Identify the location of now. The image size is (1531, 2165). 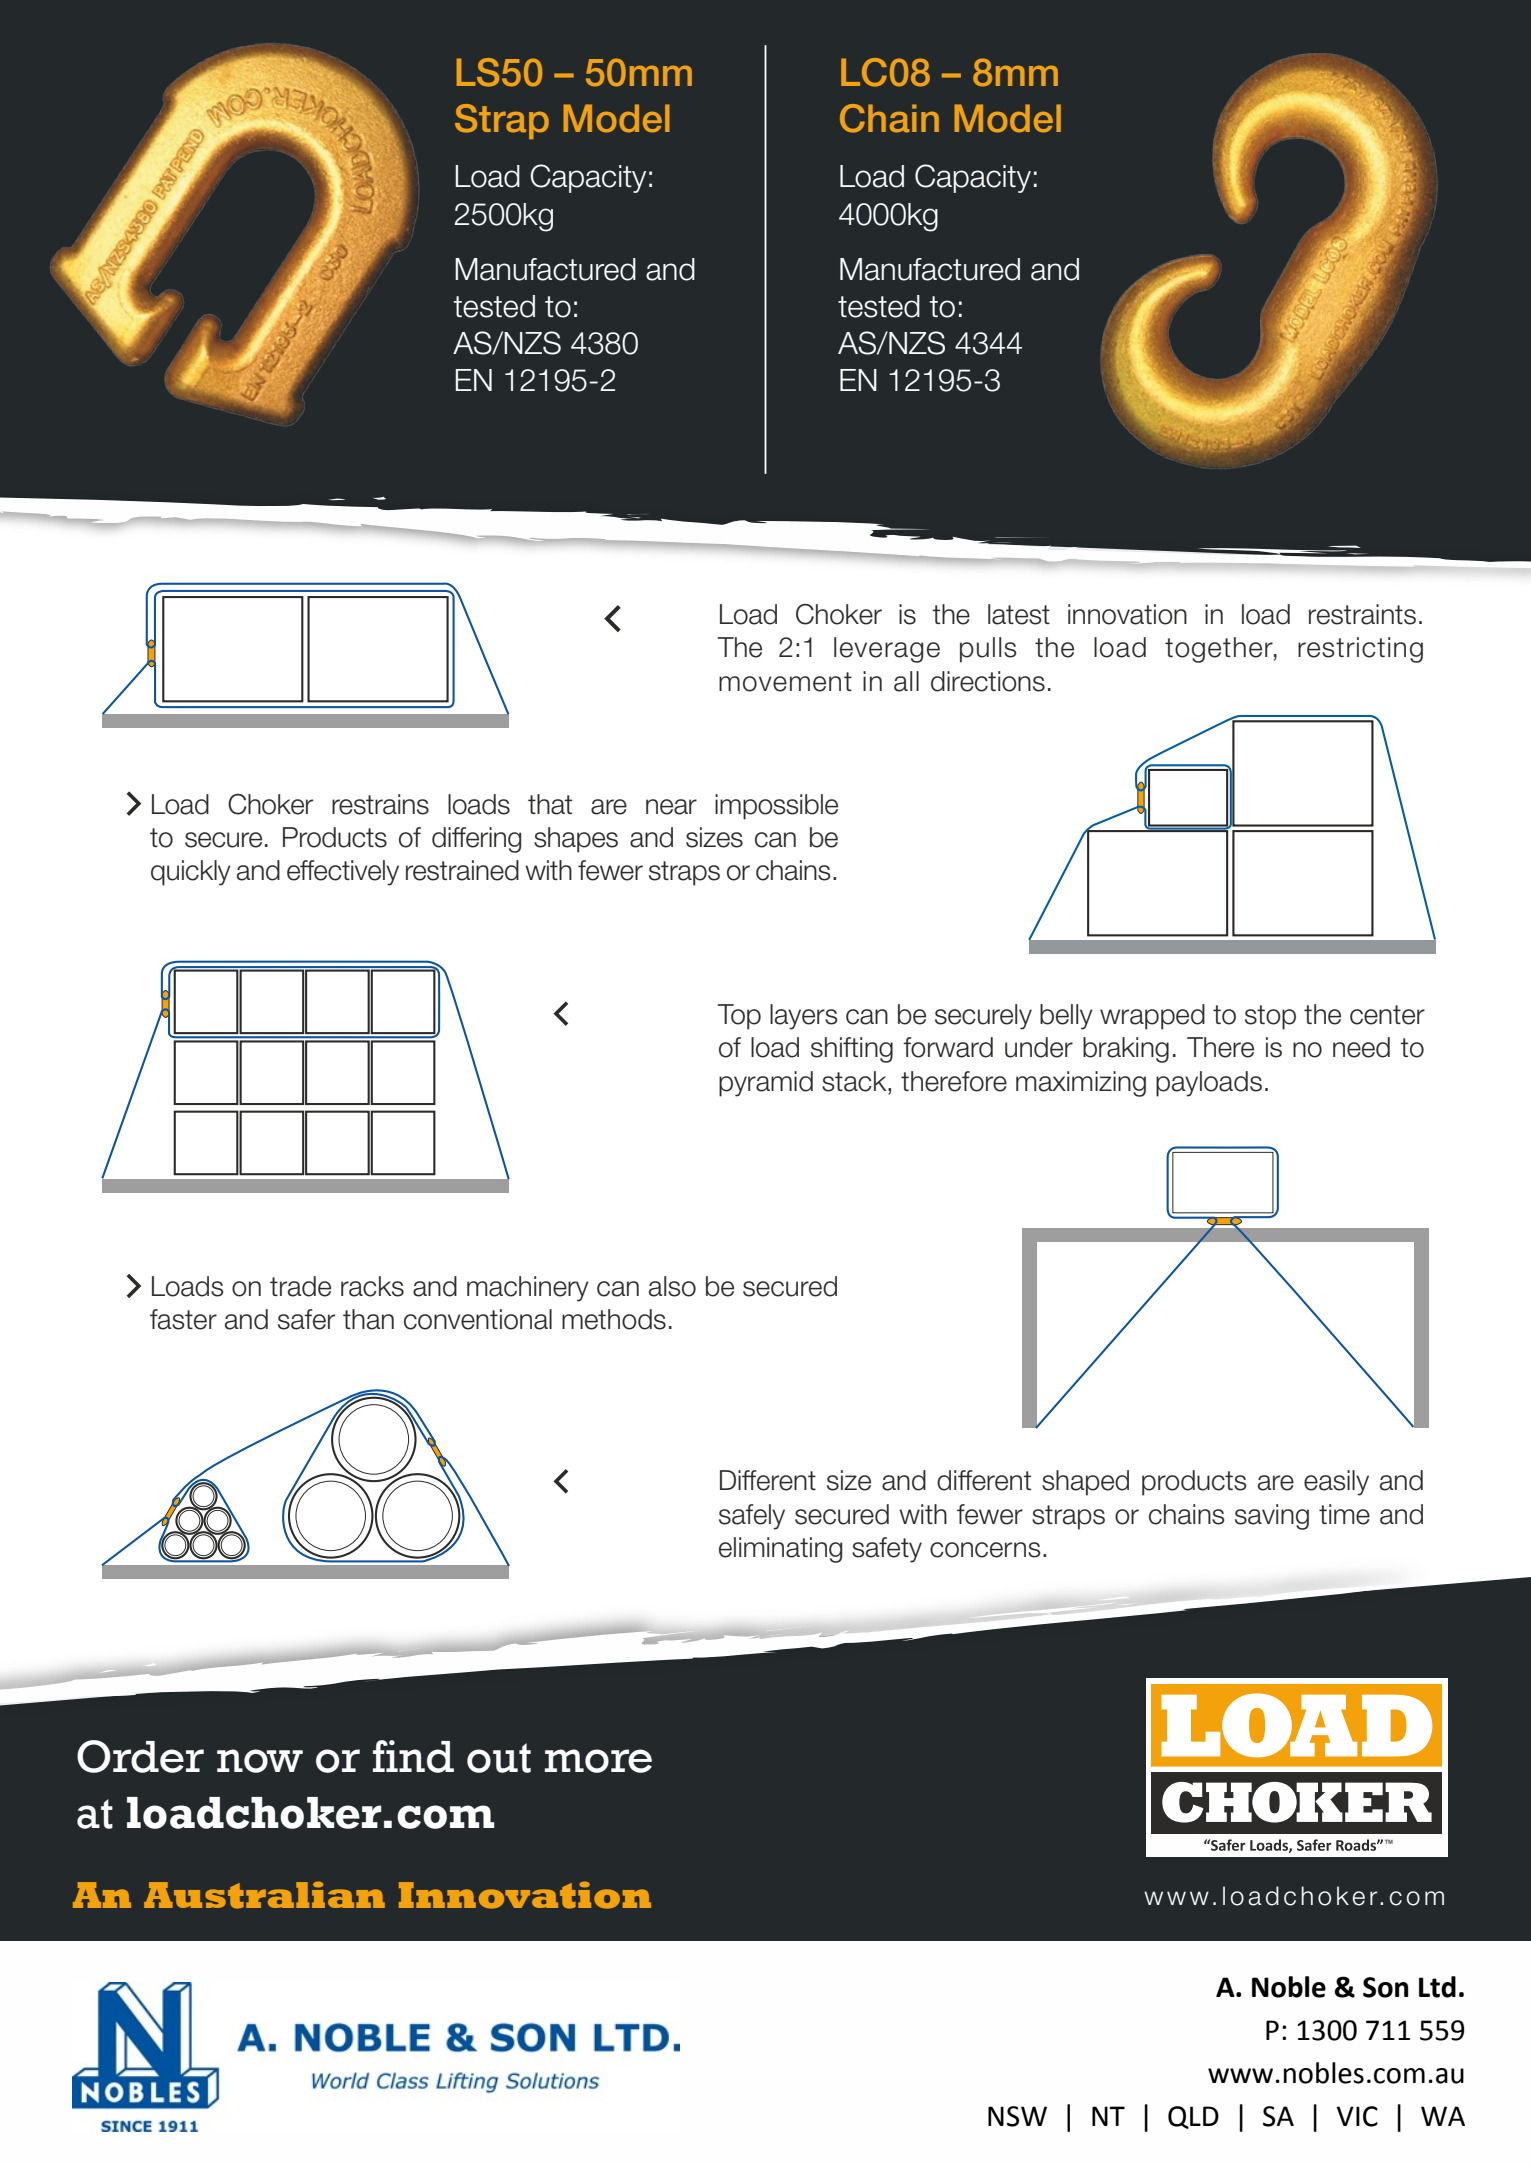
(260, 1761).
